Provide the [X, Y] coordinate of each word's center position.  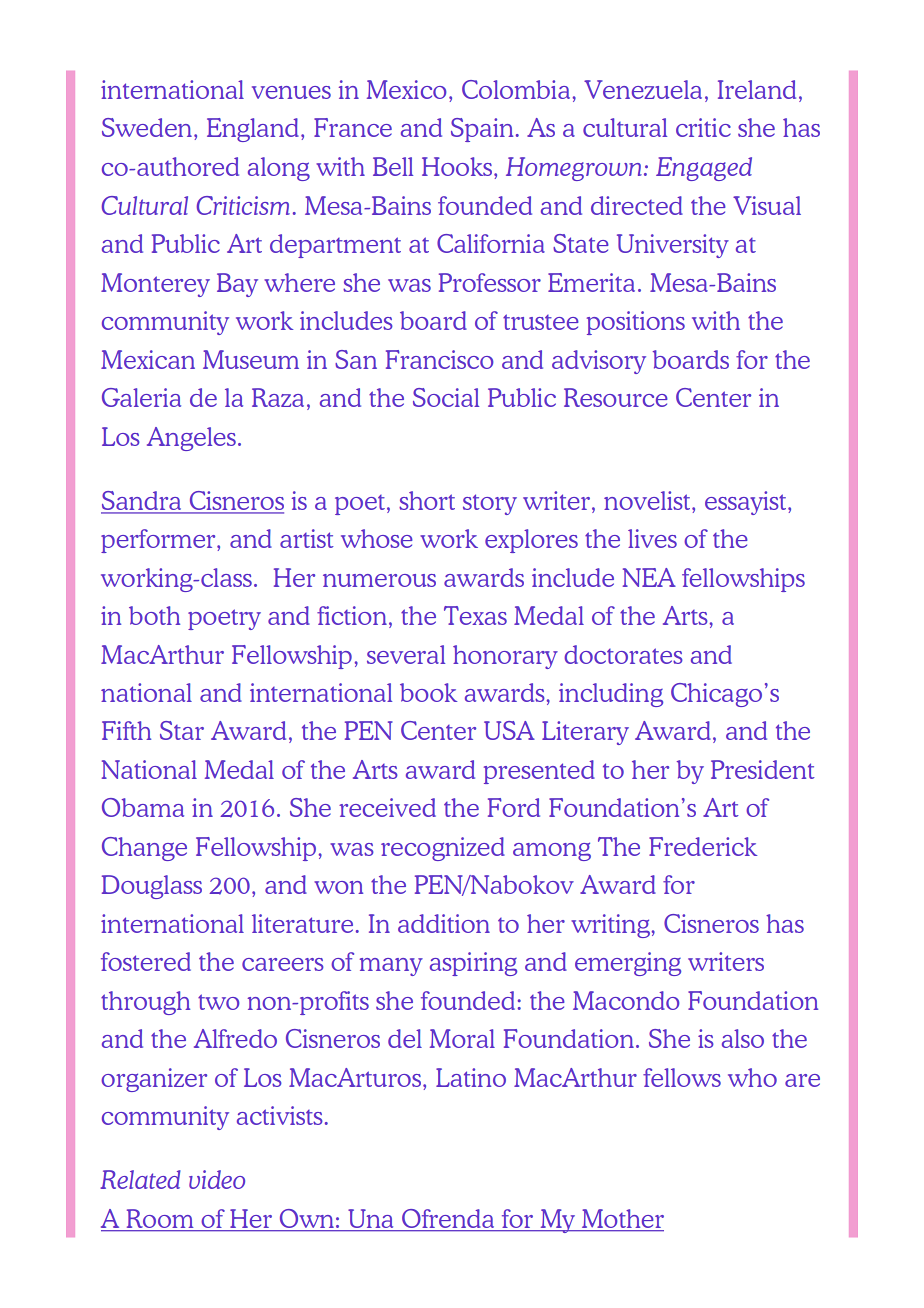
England [253, 130]
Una [371, 1218]
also [743, 1038]
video [217, 1179]
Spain [482, 130]
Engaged [704, 169]
